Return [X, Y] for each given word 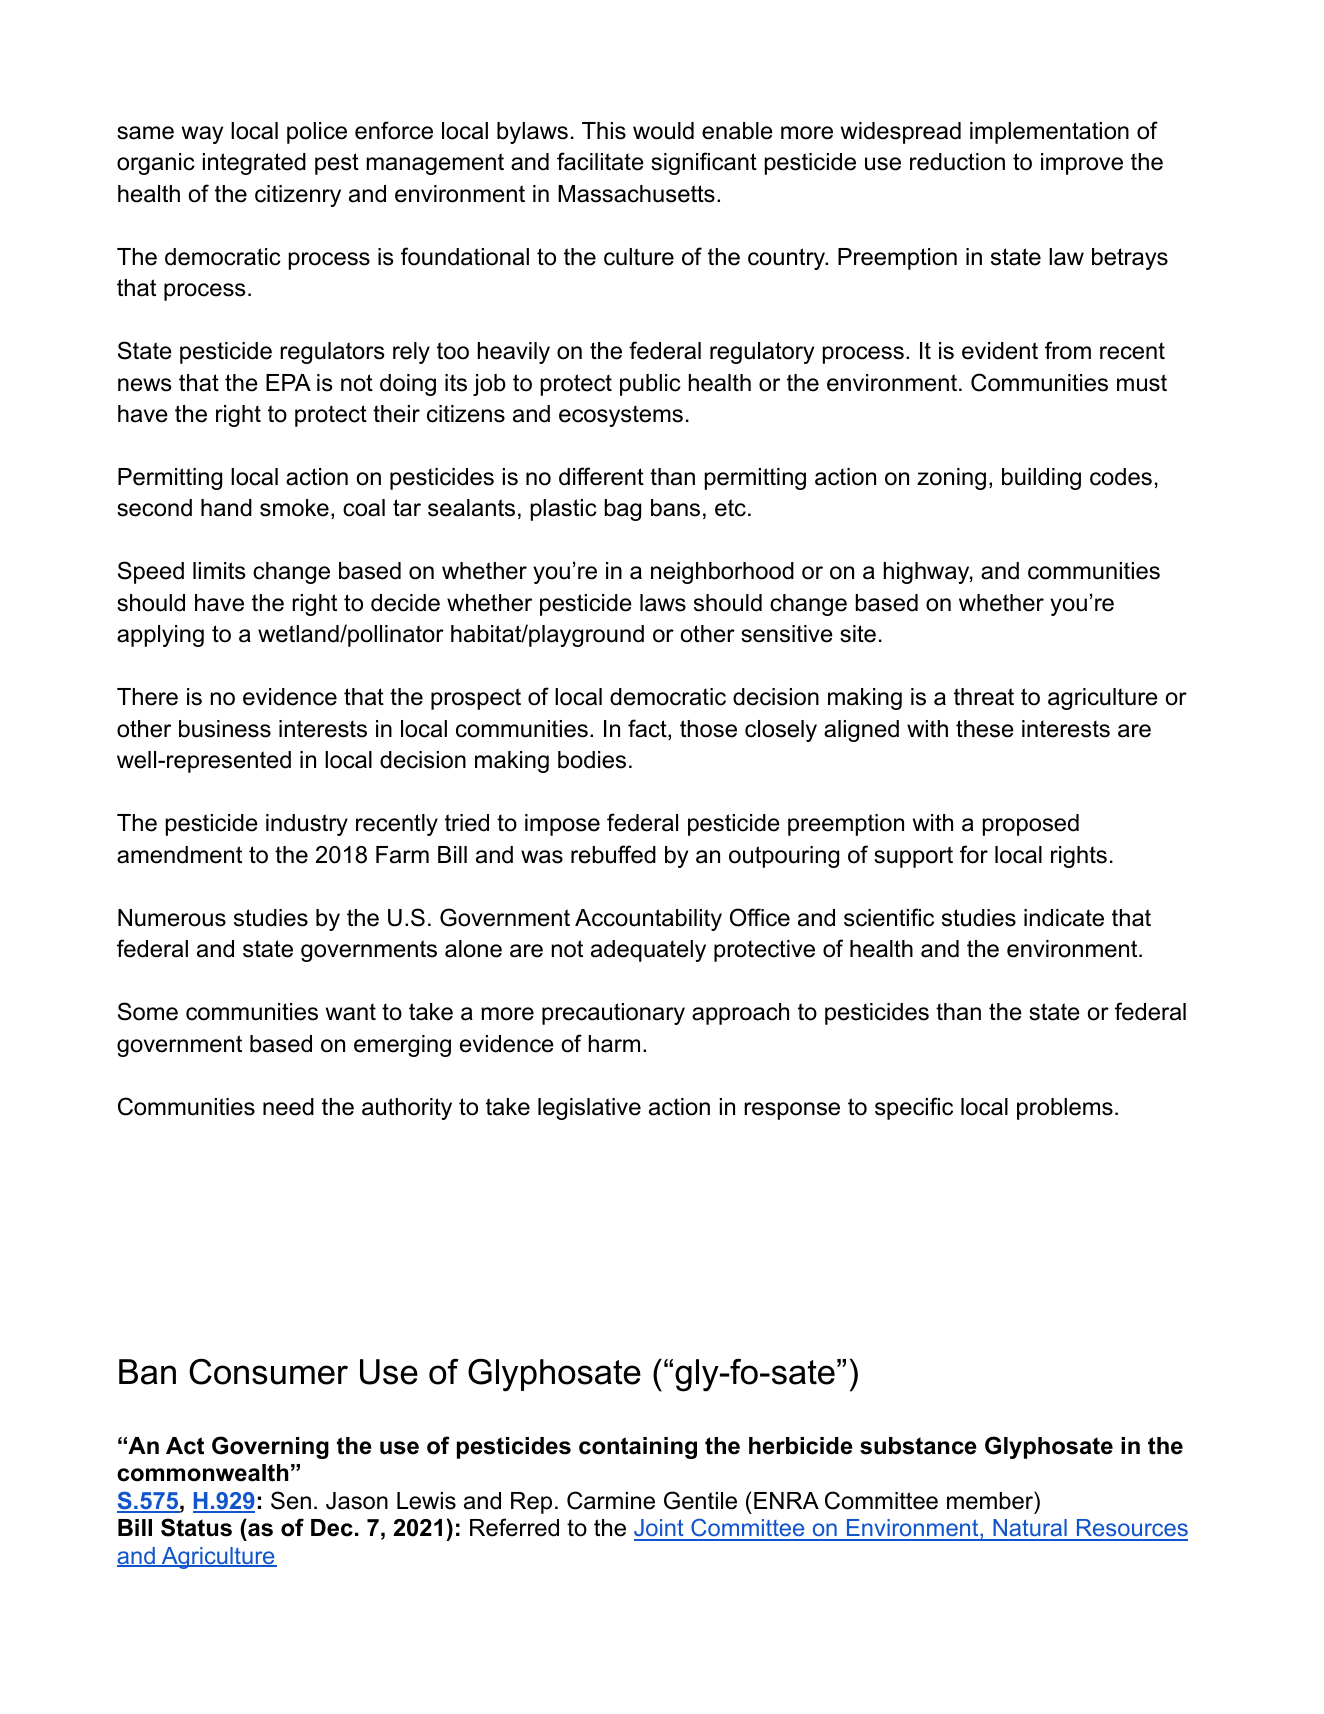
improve [1082, 164]
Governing [270, 1447]
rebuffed [613, 854]
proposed [1031, 825]
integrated [254, 164]
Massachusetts [636, 194]
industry [307, 825]
